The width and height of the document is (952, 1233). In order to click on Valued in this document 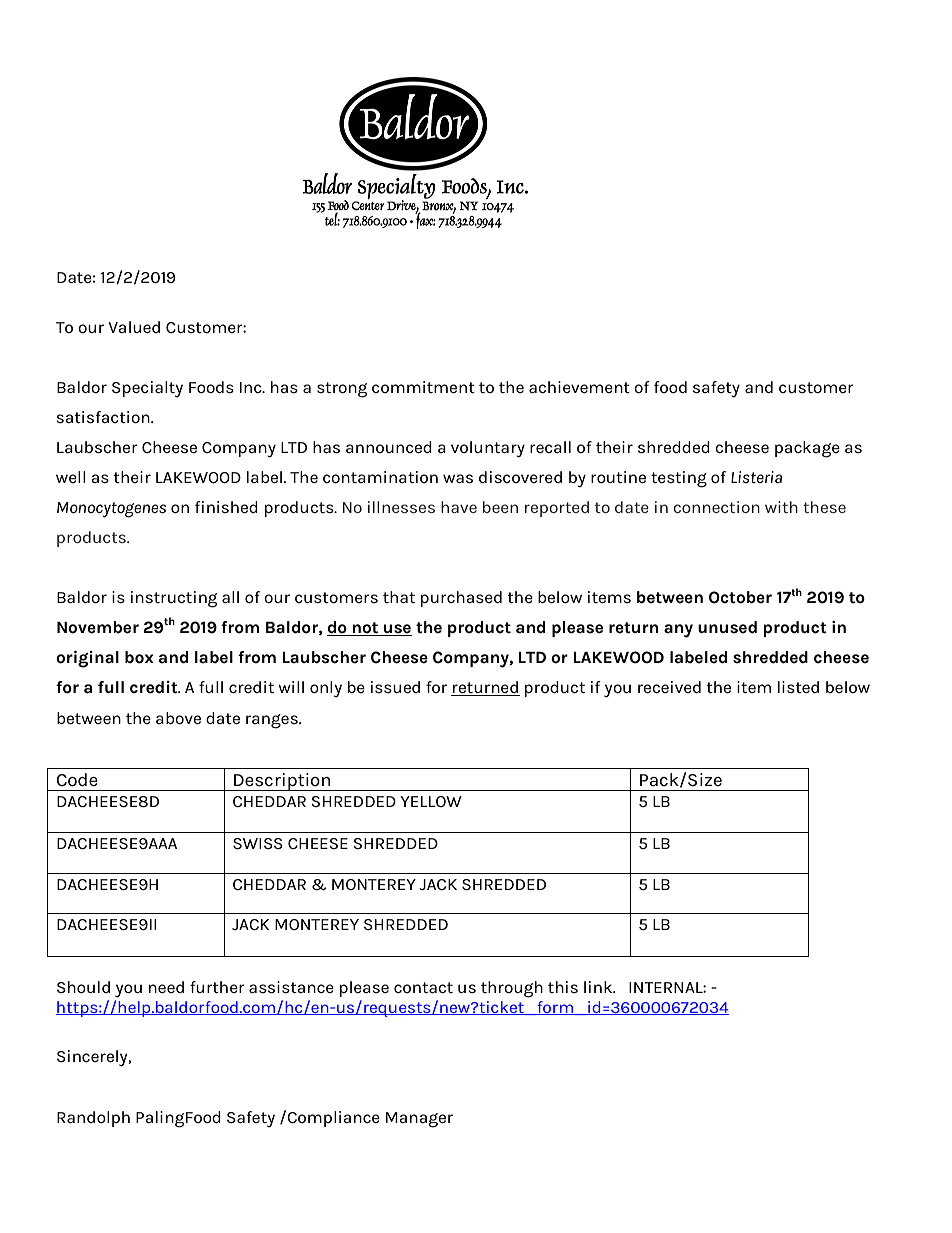, I will do `click(134, 327)`.
